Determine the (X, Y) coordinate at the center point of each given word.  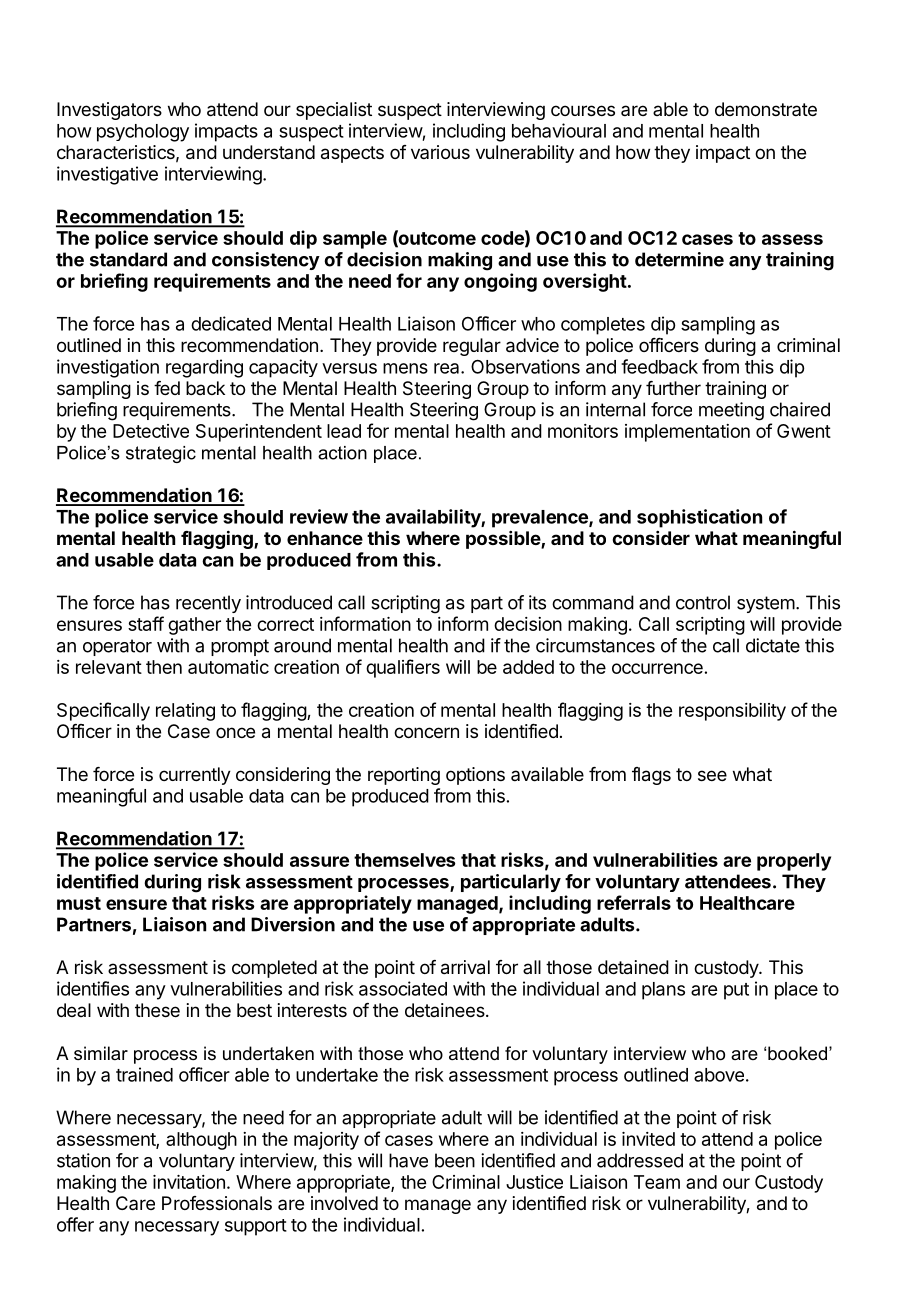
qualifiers (403, 668)
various (440, 152)
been (455, 1160)
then (164, 667)
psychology (143, 133)
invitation (189, 1182)
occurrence (657, 668)
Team (657, 1182)
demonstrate (766, 109)
